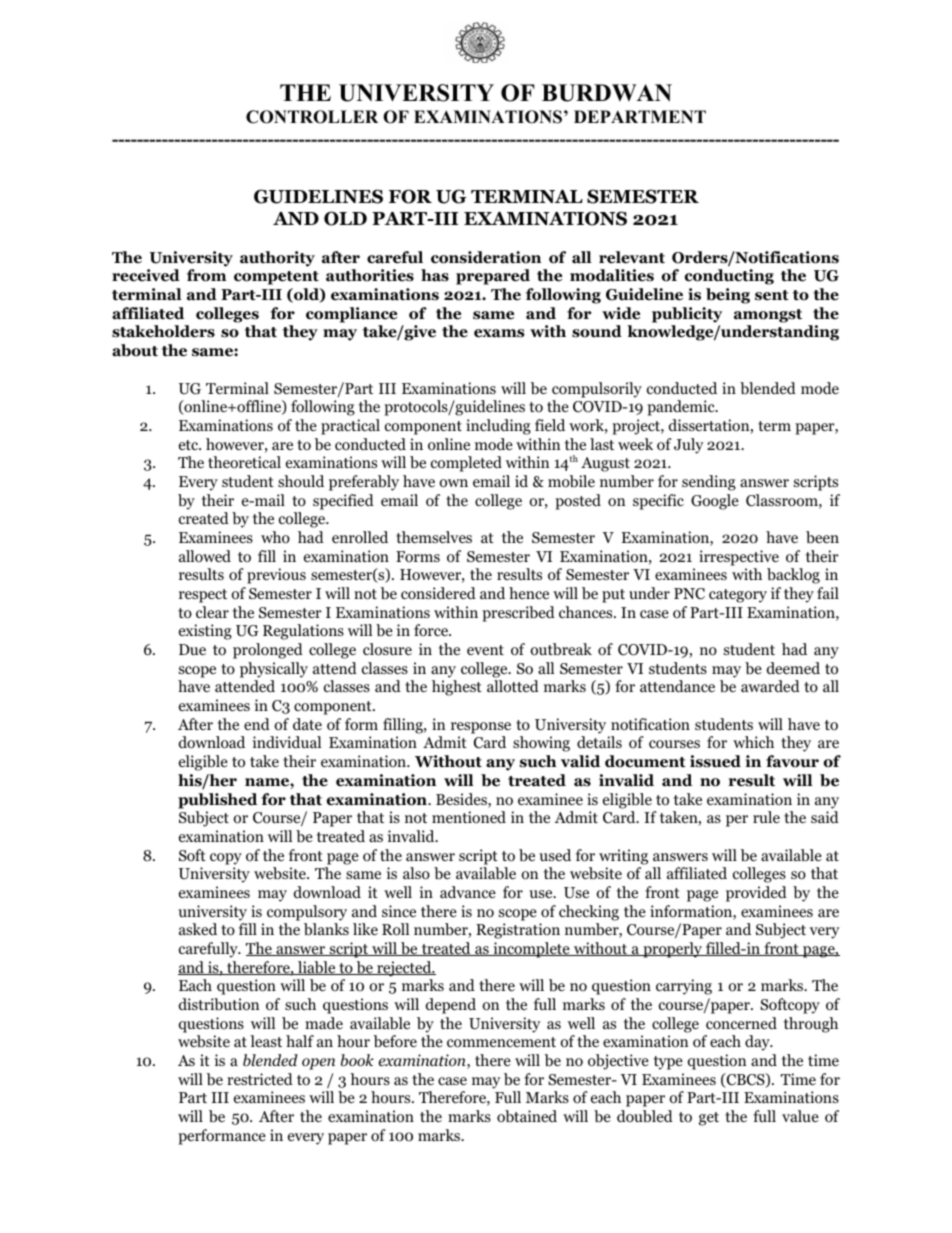  I want to click on mentioned, so click(469, 817).
